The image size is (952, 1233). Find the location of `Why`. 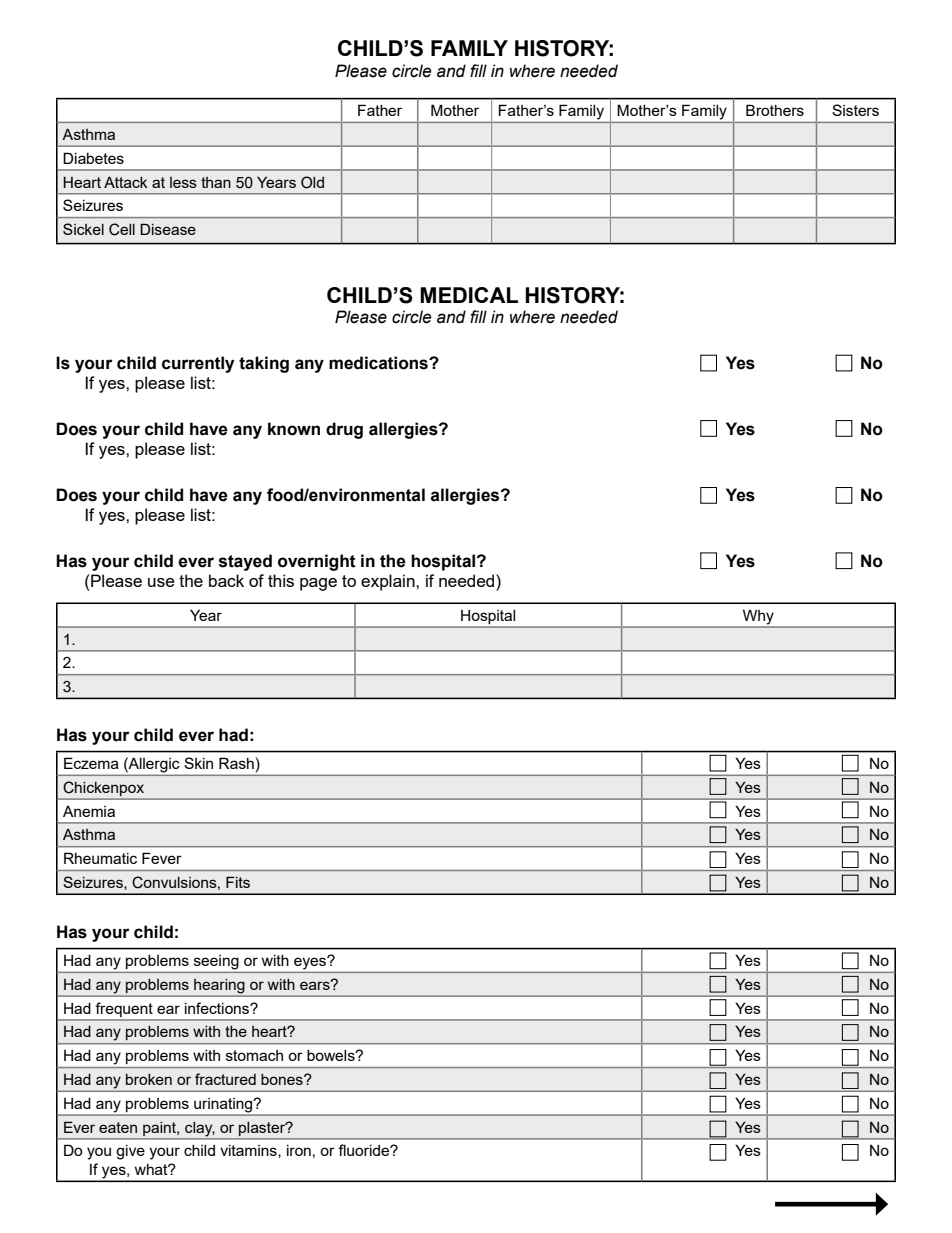

Why is located at coordinates (758, 618).
